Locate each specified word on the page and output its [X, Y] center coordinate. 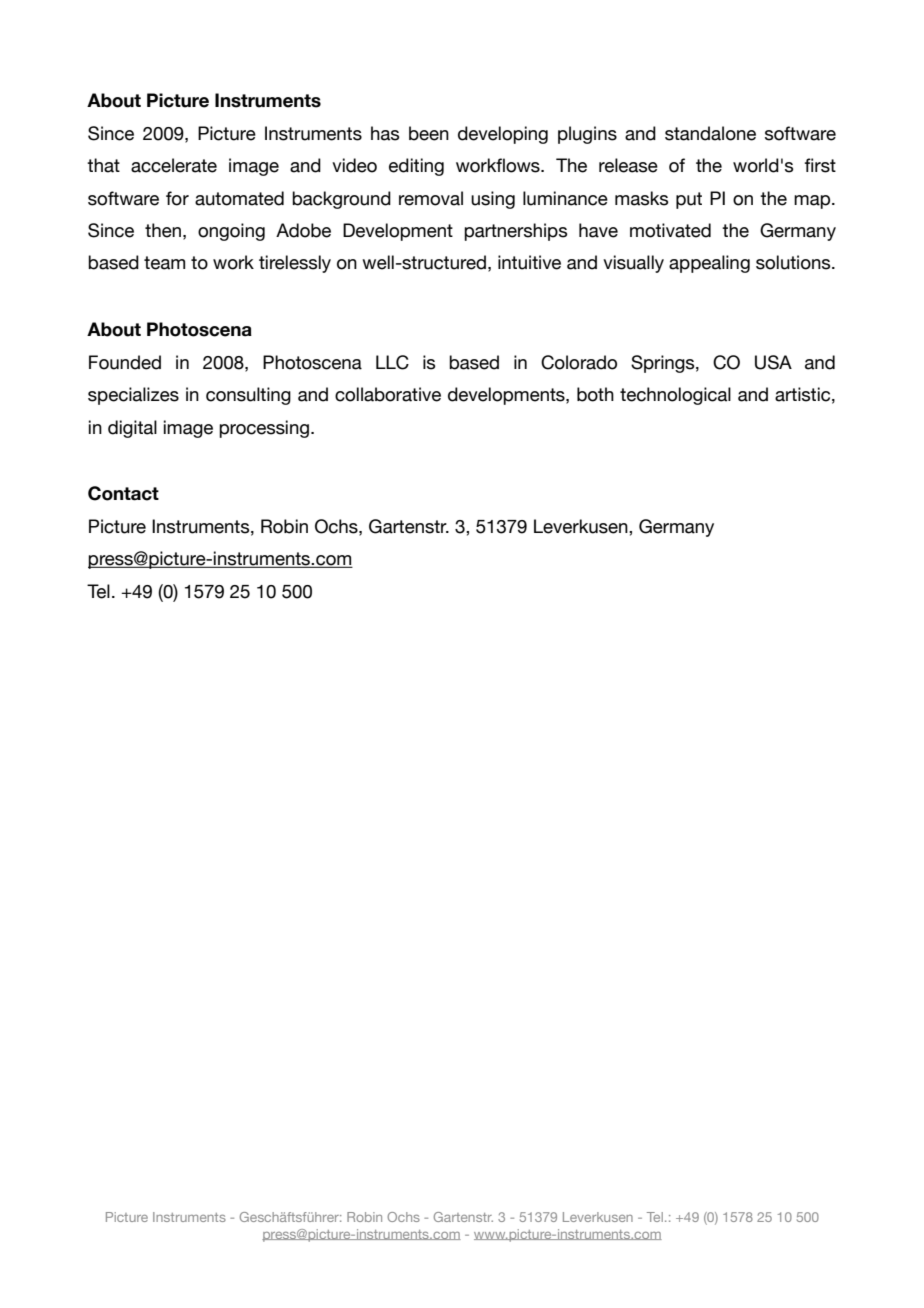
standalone [710, 133]
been [429, 133]
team [164, 263]
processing [264, 429]
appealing [709, 264]
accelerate [174, 165]
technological [675, 396]
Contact [123, 493]
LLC [392, 362]
